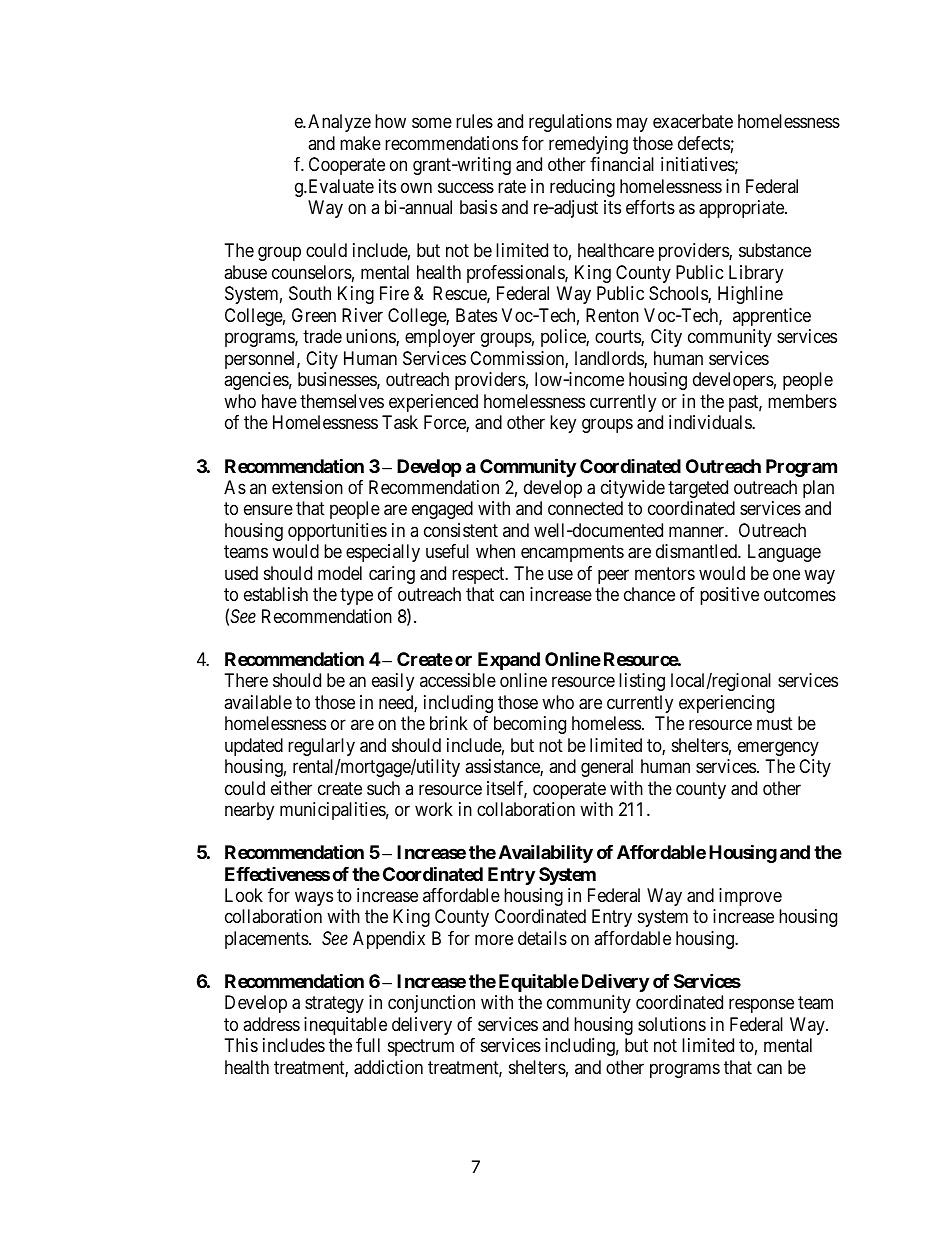 Image resolution: width=952 pixels, height=1233 pixels. What do you see at coordinates (729, 596) in the screenshot?
I see `positive` at bounding box center [729, 596].
